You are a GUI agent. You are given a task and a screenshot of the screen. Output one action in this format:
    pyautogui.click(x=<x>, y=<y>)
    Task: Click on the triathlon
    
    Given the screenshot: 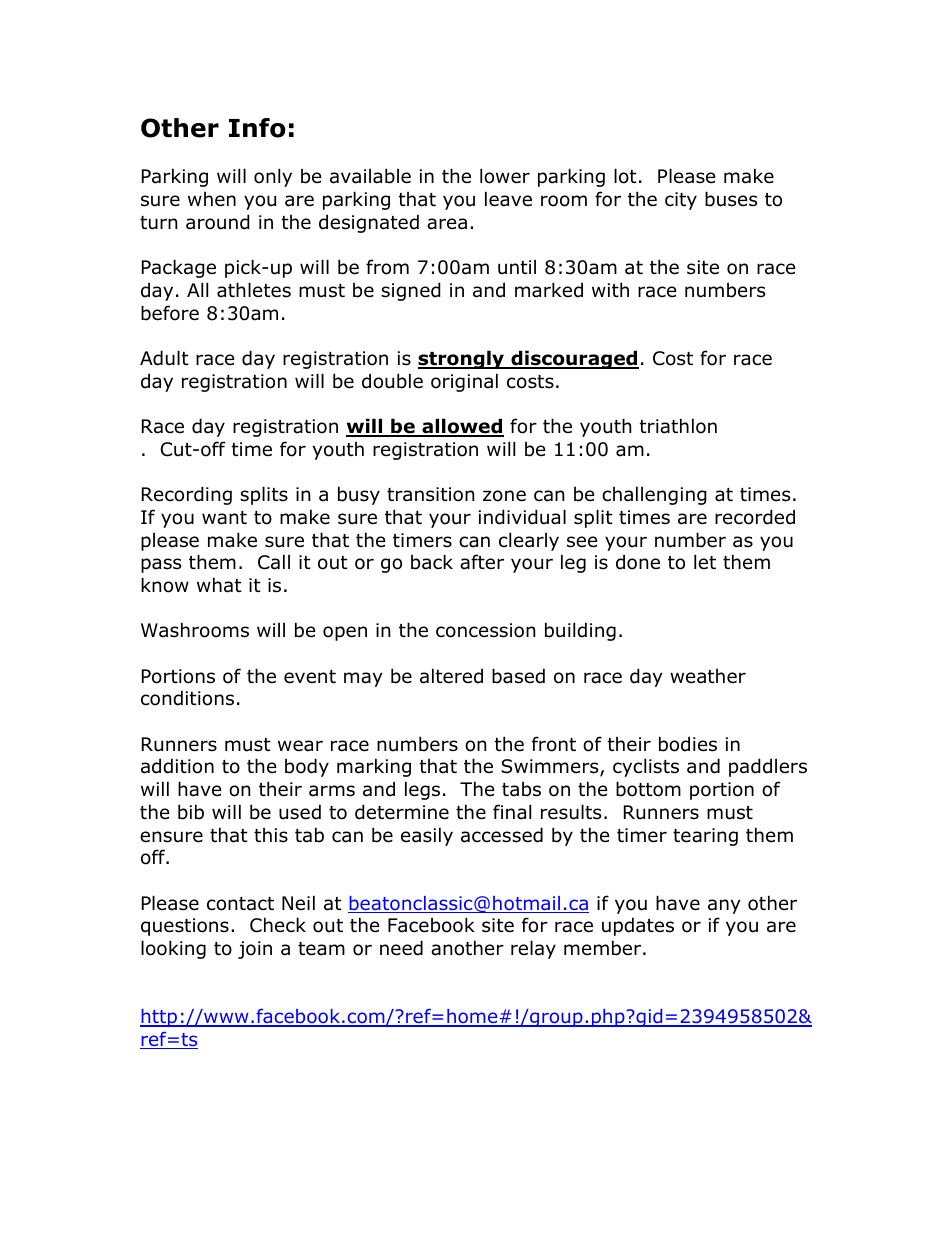 What is the action you would take?
    pyautogui.click(x=678, y=426)
